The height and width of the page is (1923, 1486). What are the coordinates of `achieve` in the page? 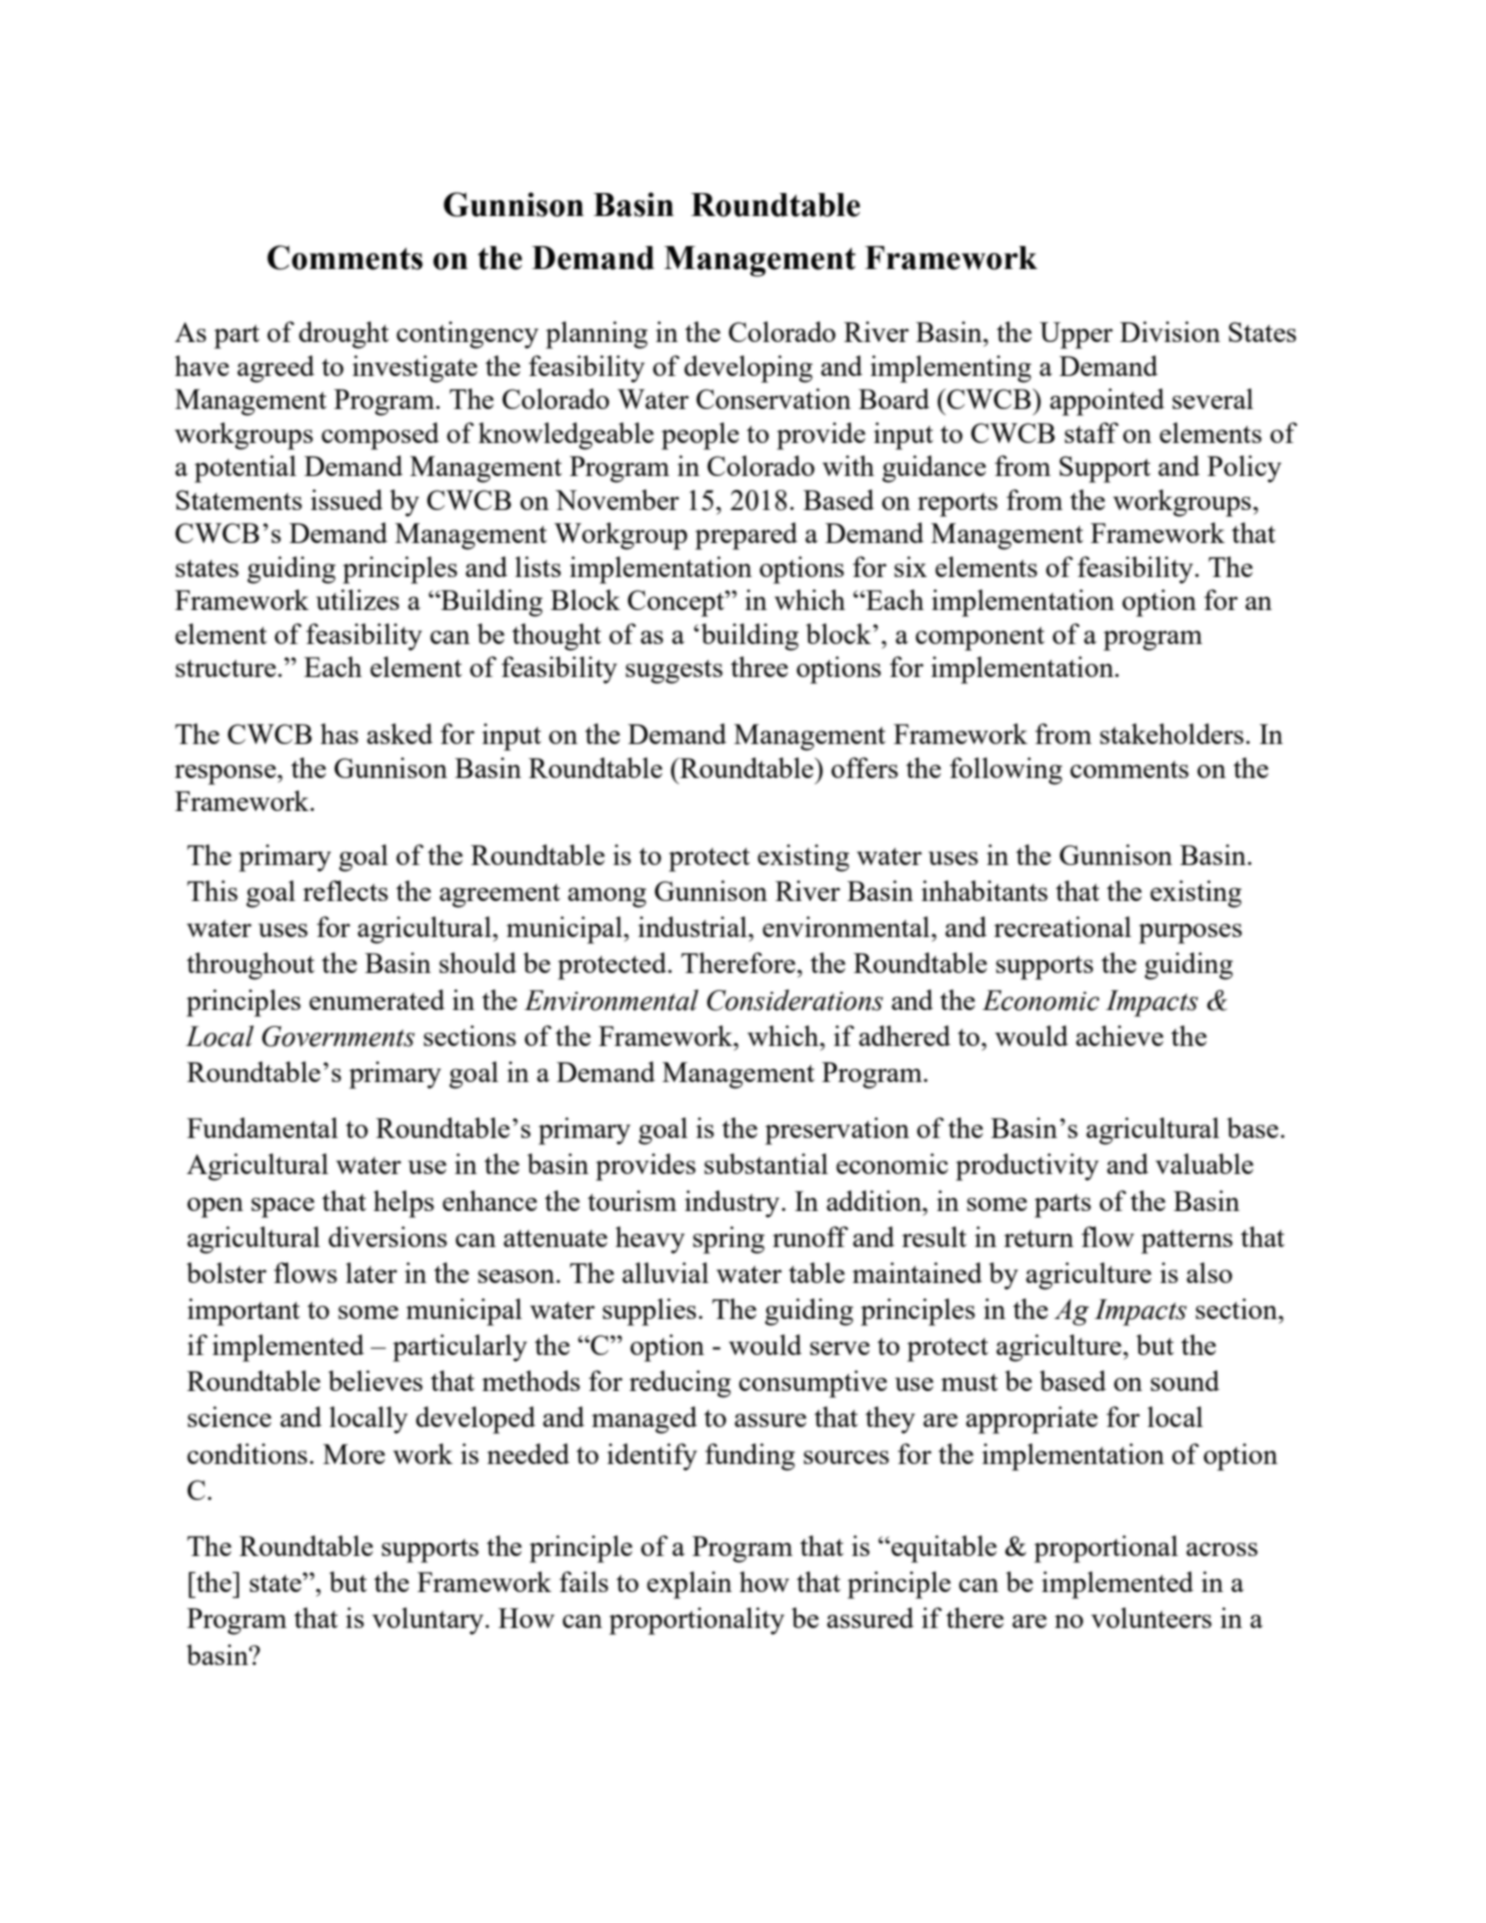 It's located at (1119, 1035).
